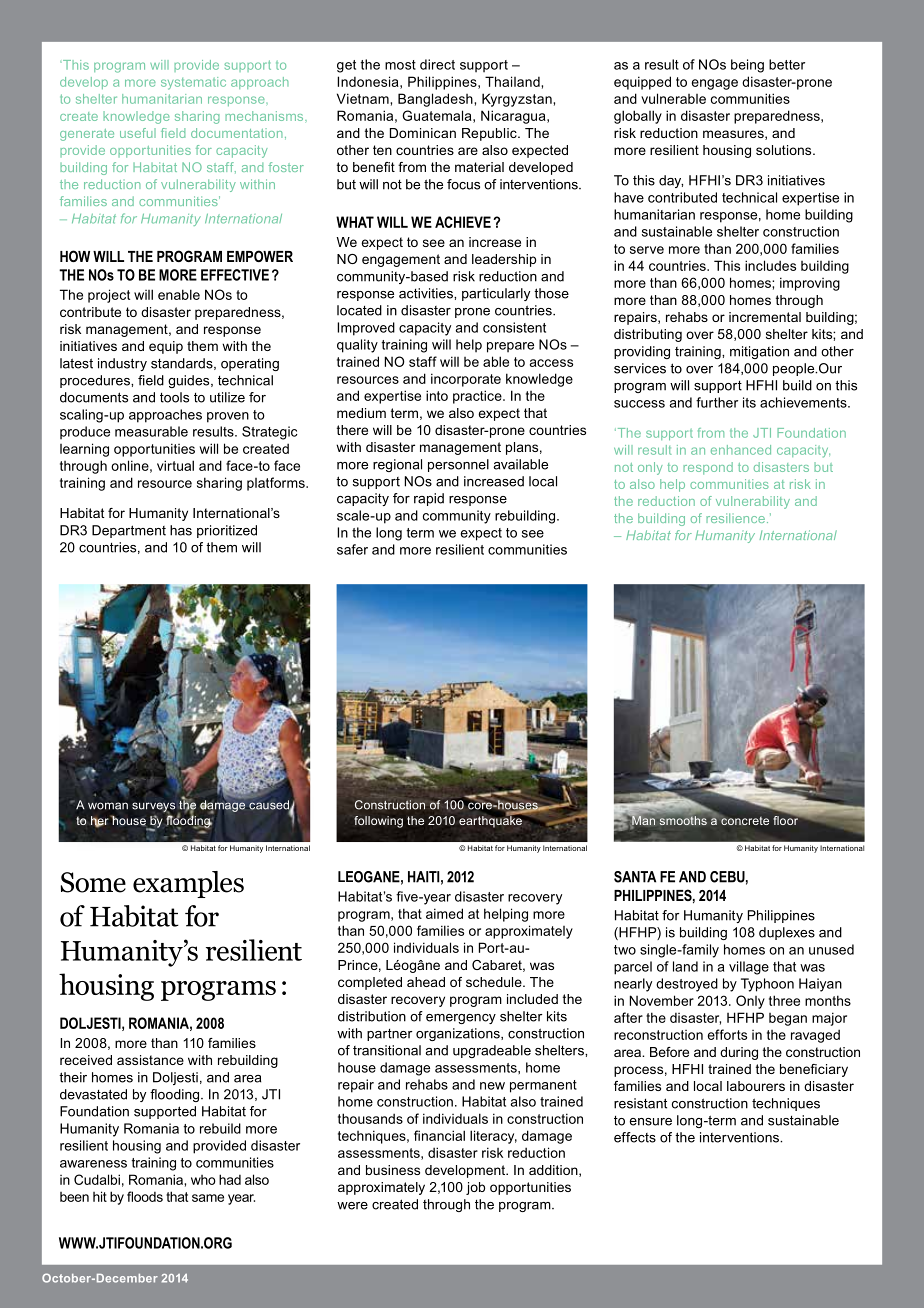 The image size is (924, 1308). What do you see at coordinates (145, 1196) in the screenshot?
I see `floods` at bounding box center [145, 1196].
